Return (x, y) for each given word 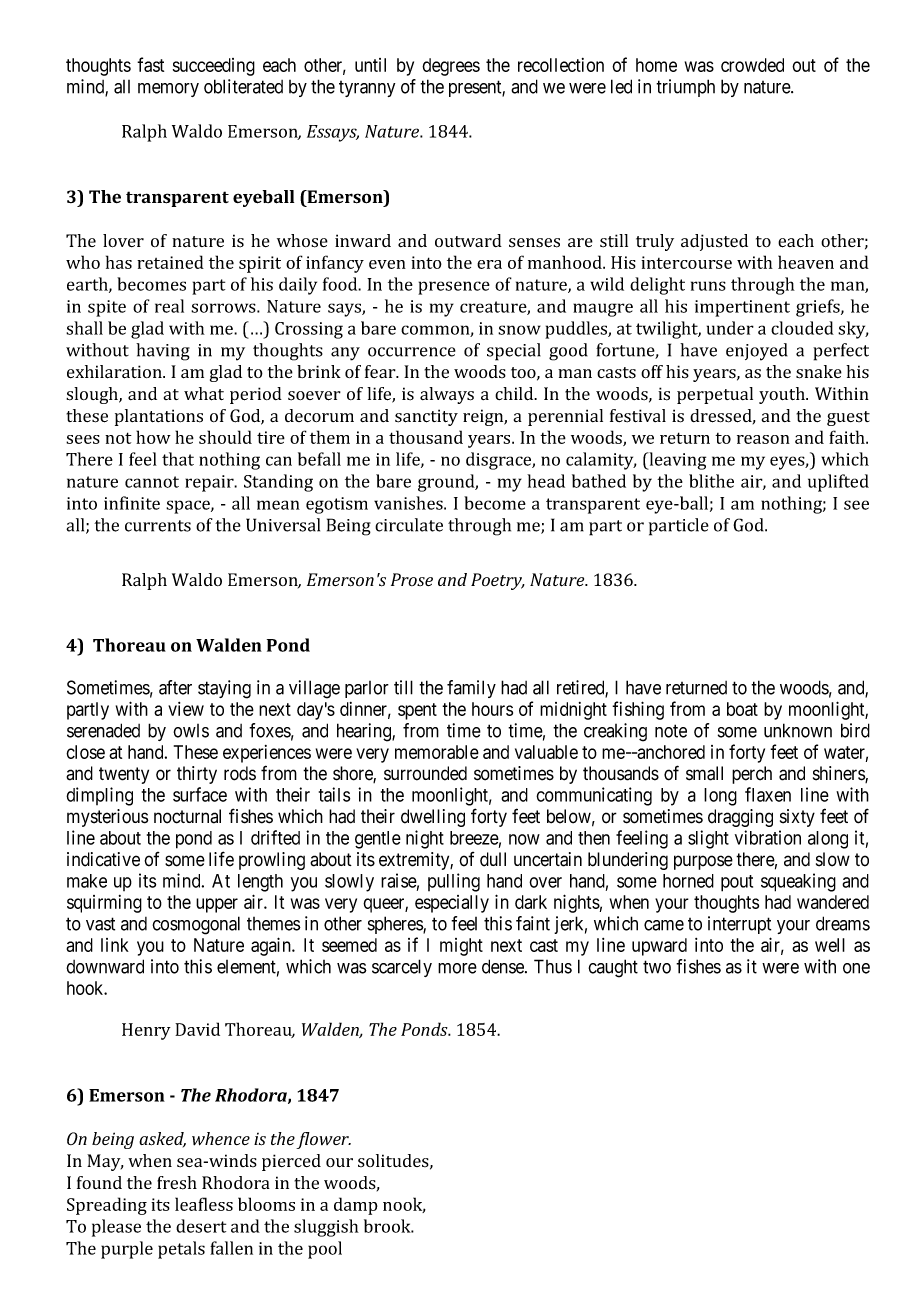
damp (356, 1206)
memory (168, 90)
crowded (752, 65)
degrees (451, 67)
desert (201, 1226)
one (856, 968)
